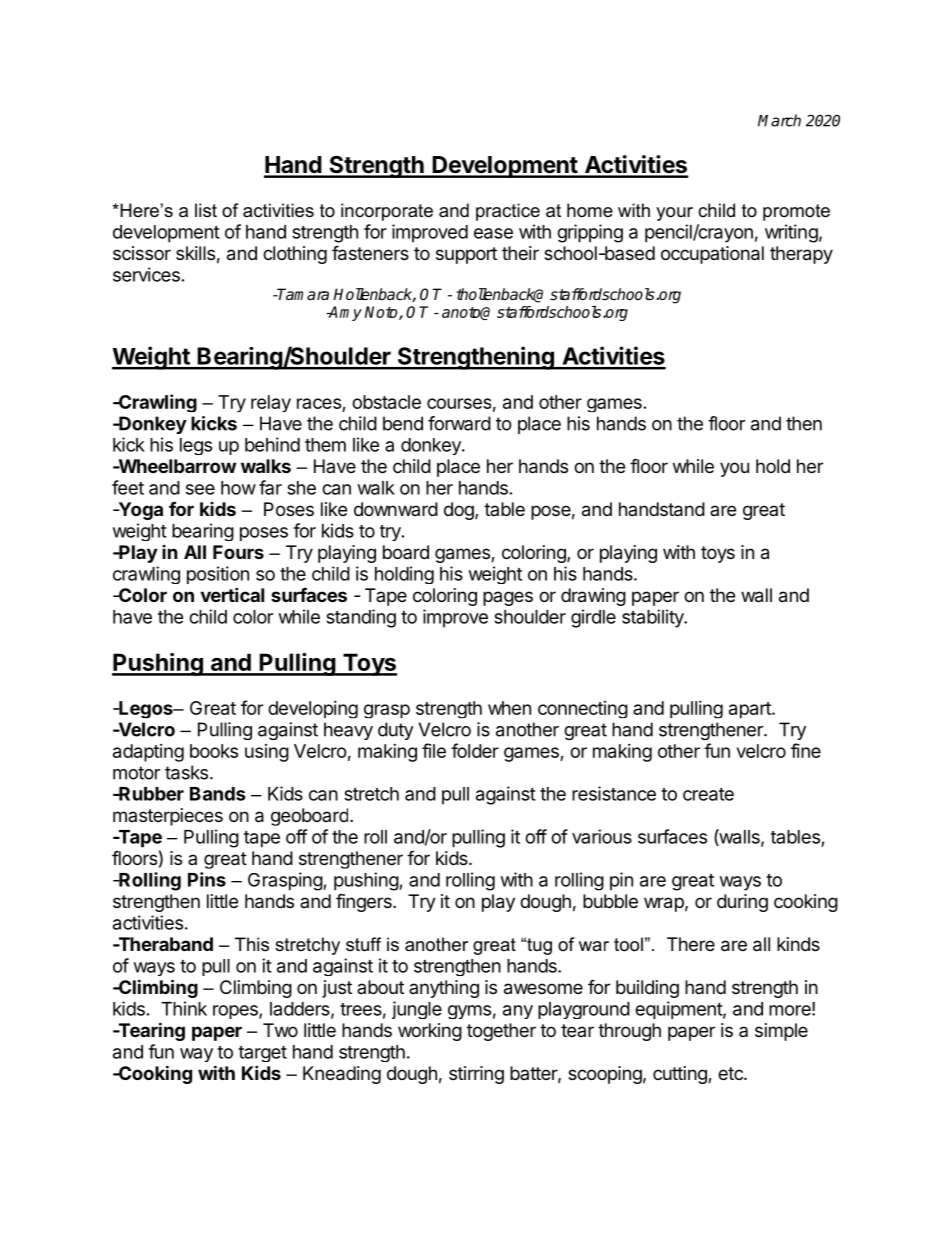 Image resolution: width=952 pixels, height=1233 pixels. What do you see at coordinates (501, 1032) in the page?
I see `together` at bounding box center [501, 1032].
